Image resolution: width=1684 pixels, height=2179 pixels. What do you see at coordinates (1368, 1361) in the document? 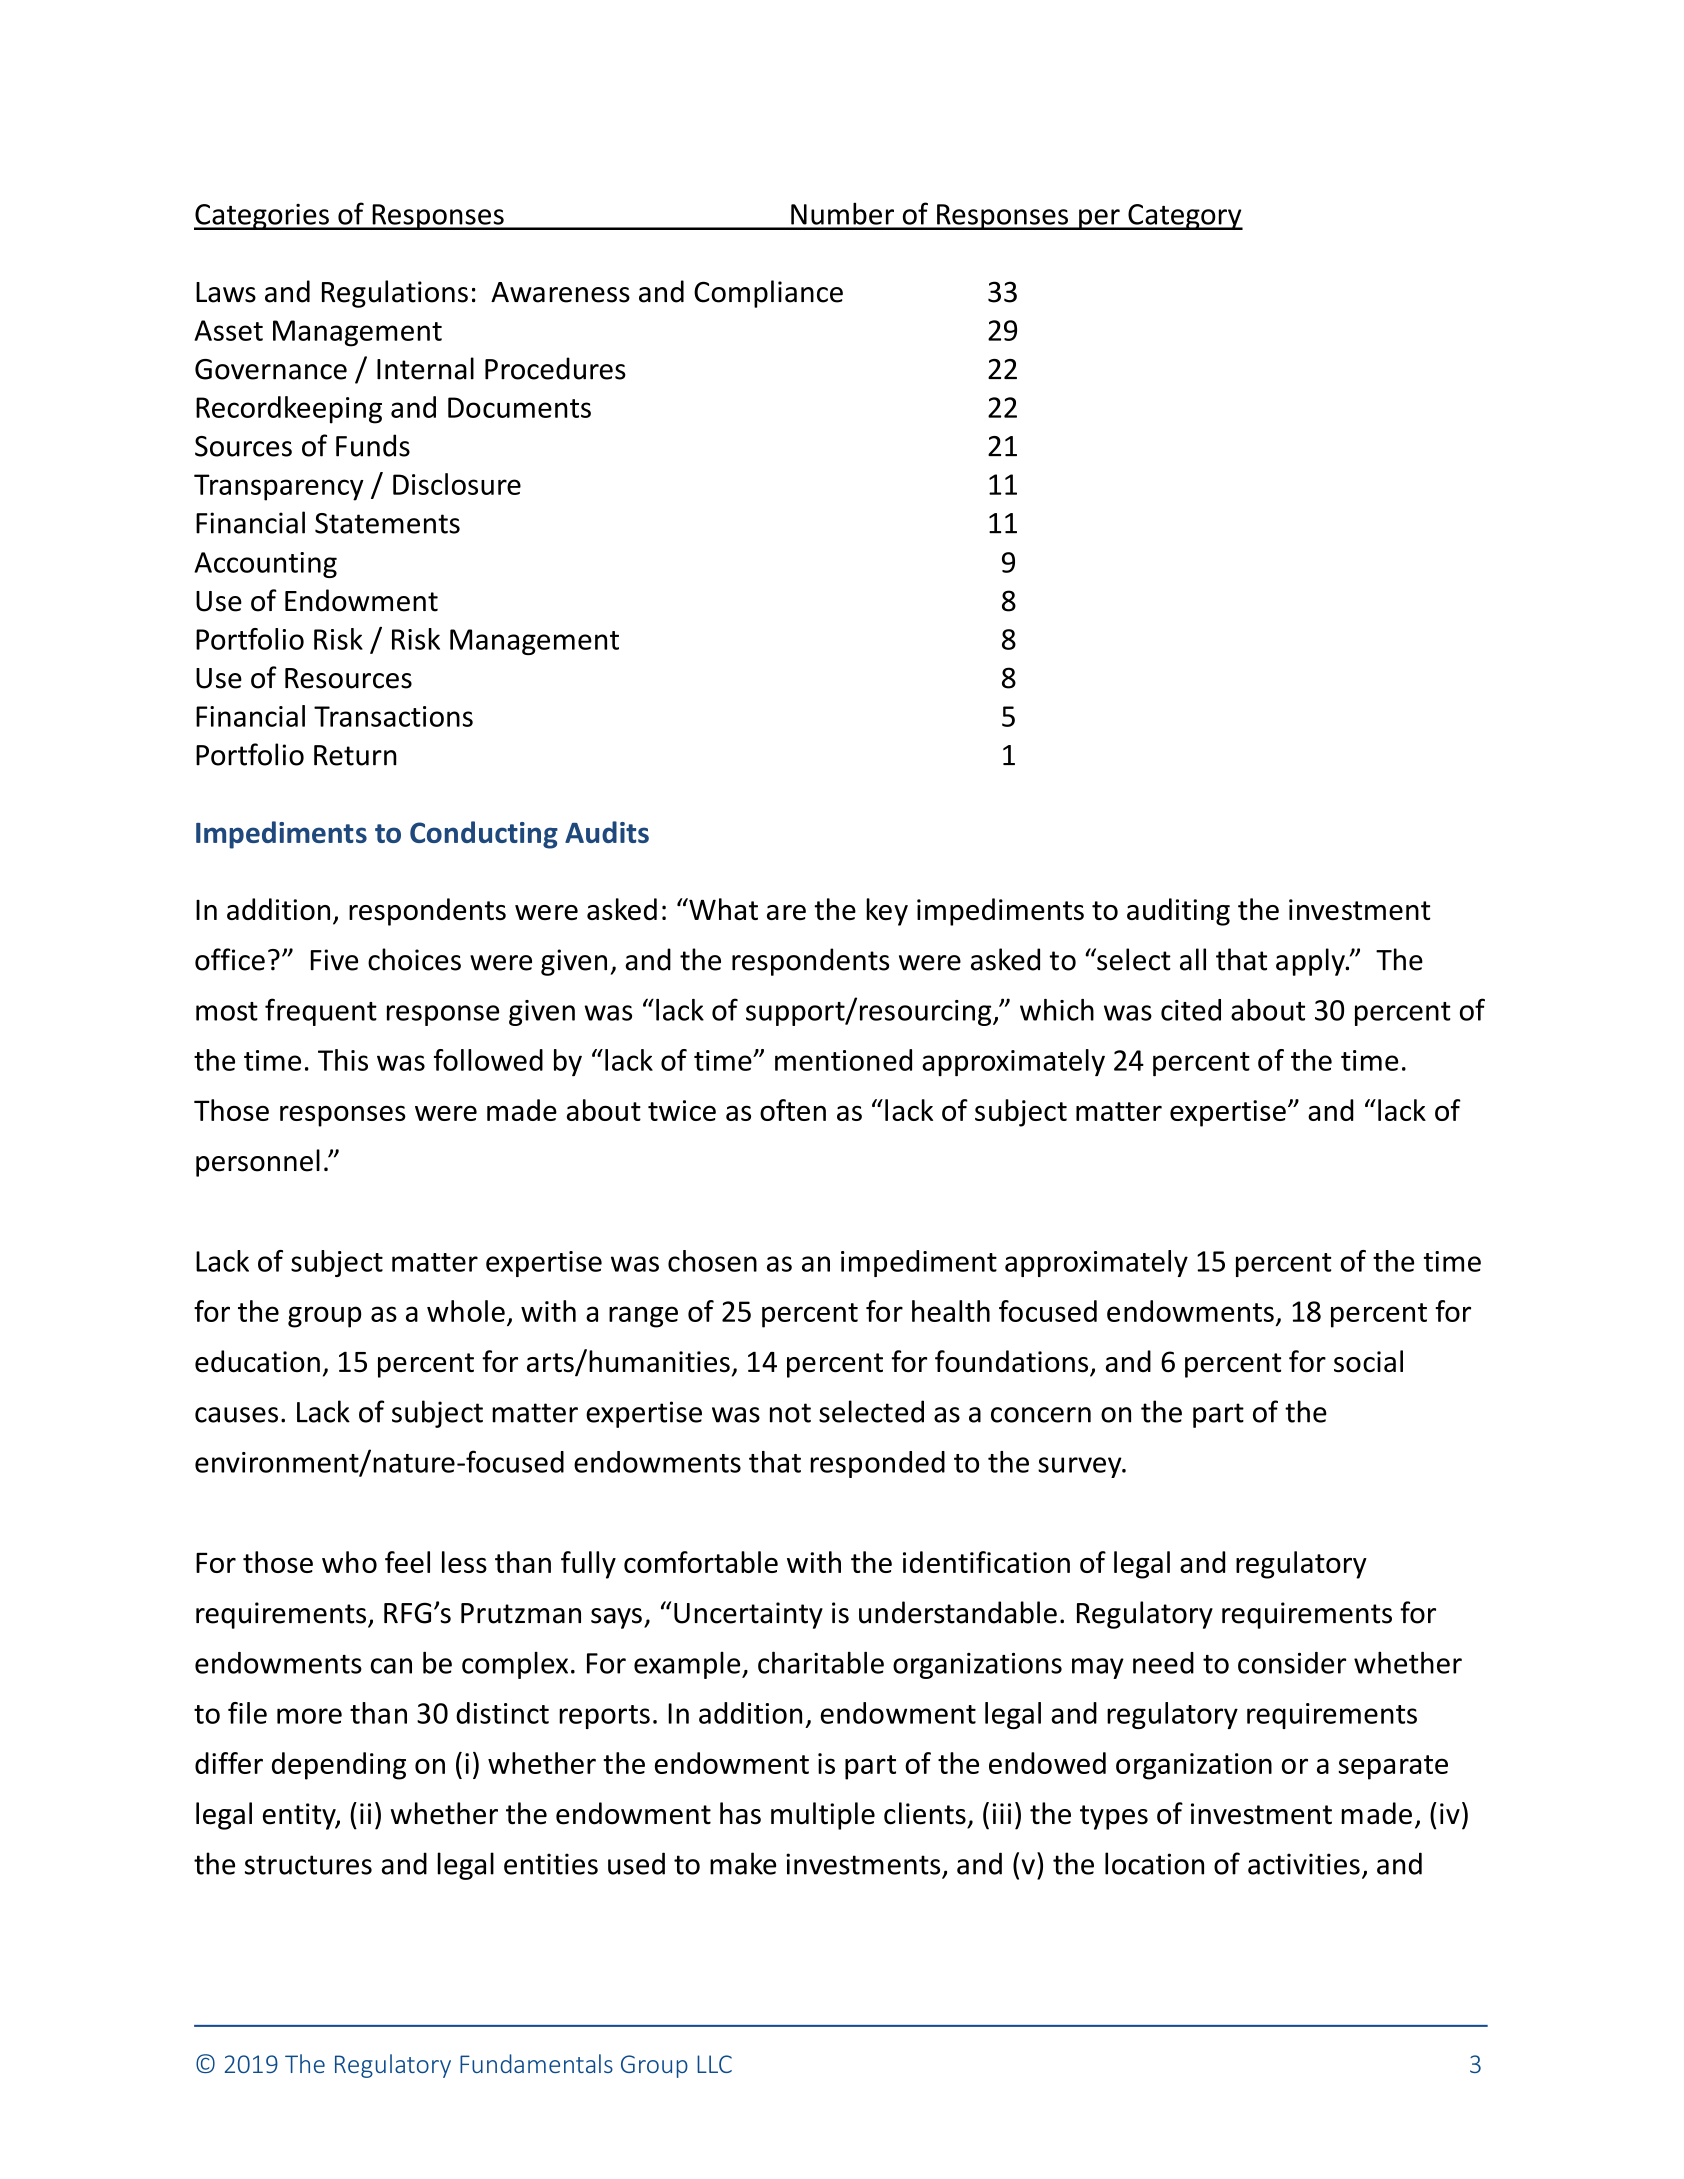
I see `social` at bounding box center [1368, 1361].
